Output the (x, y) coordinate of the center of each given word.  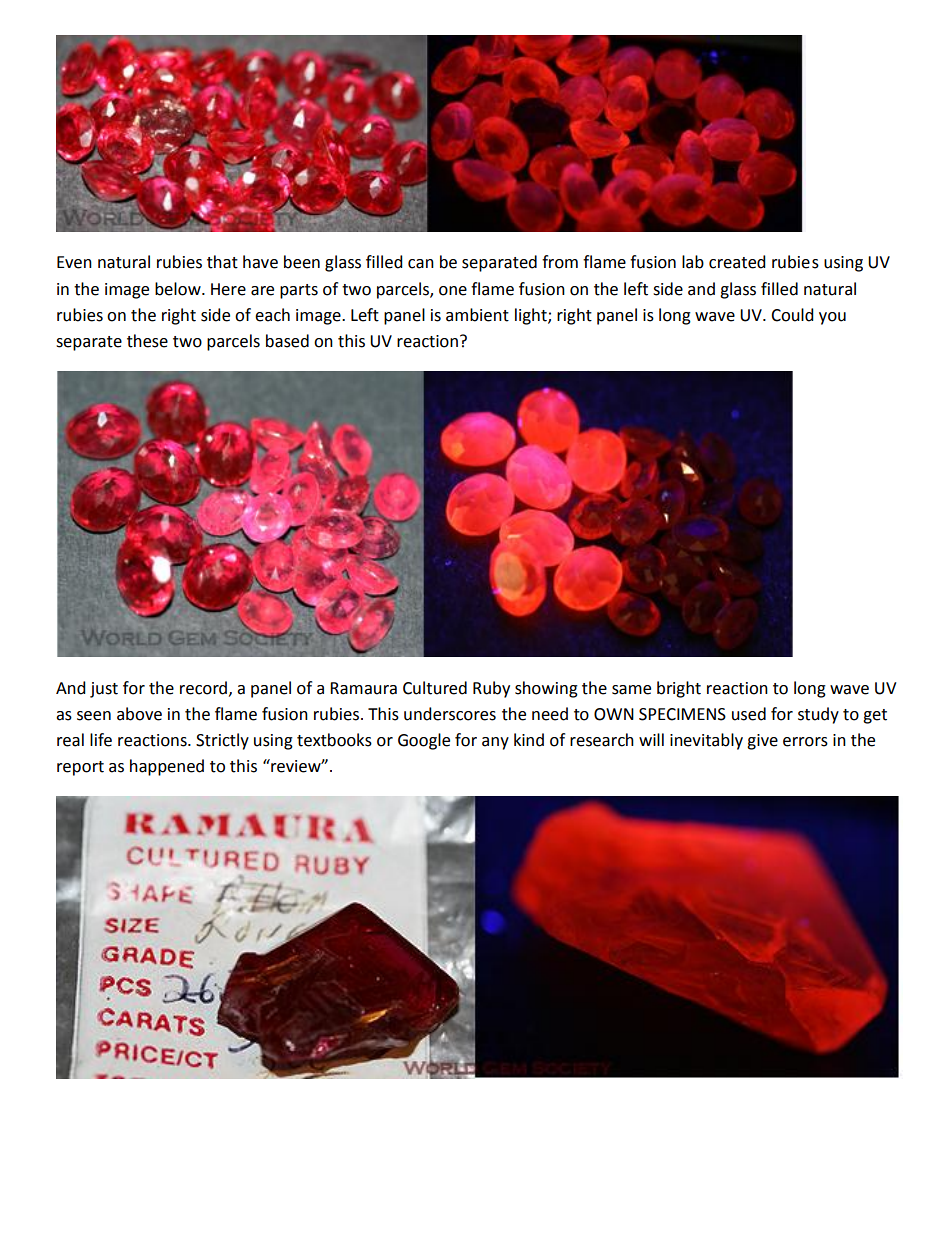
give (762, 742)
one (453, 291)
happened (167, 767)
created (737, 262)
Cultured (435, 688)
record (205, 688)
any (495, 743)
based (287, 341)
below (179, 289)
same (631, 690)
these (147, 341)
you (832, 318)
